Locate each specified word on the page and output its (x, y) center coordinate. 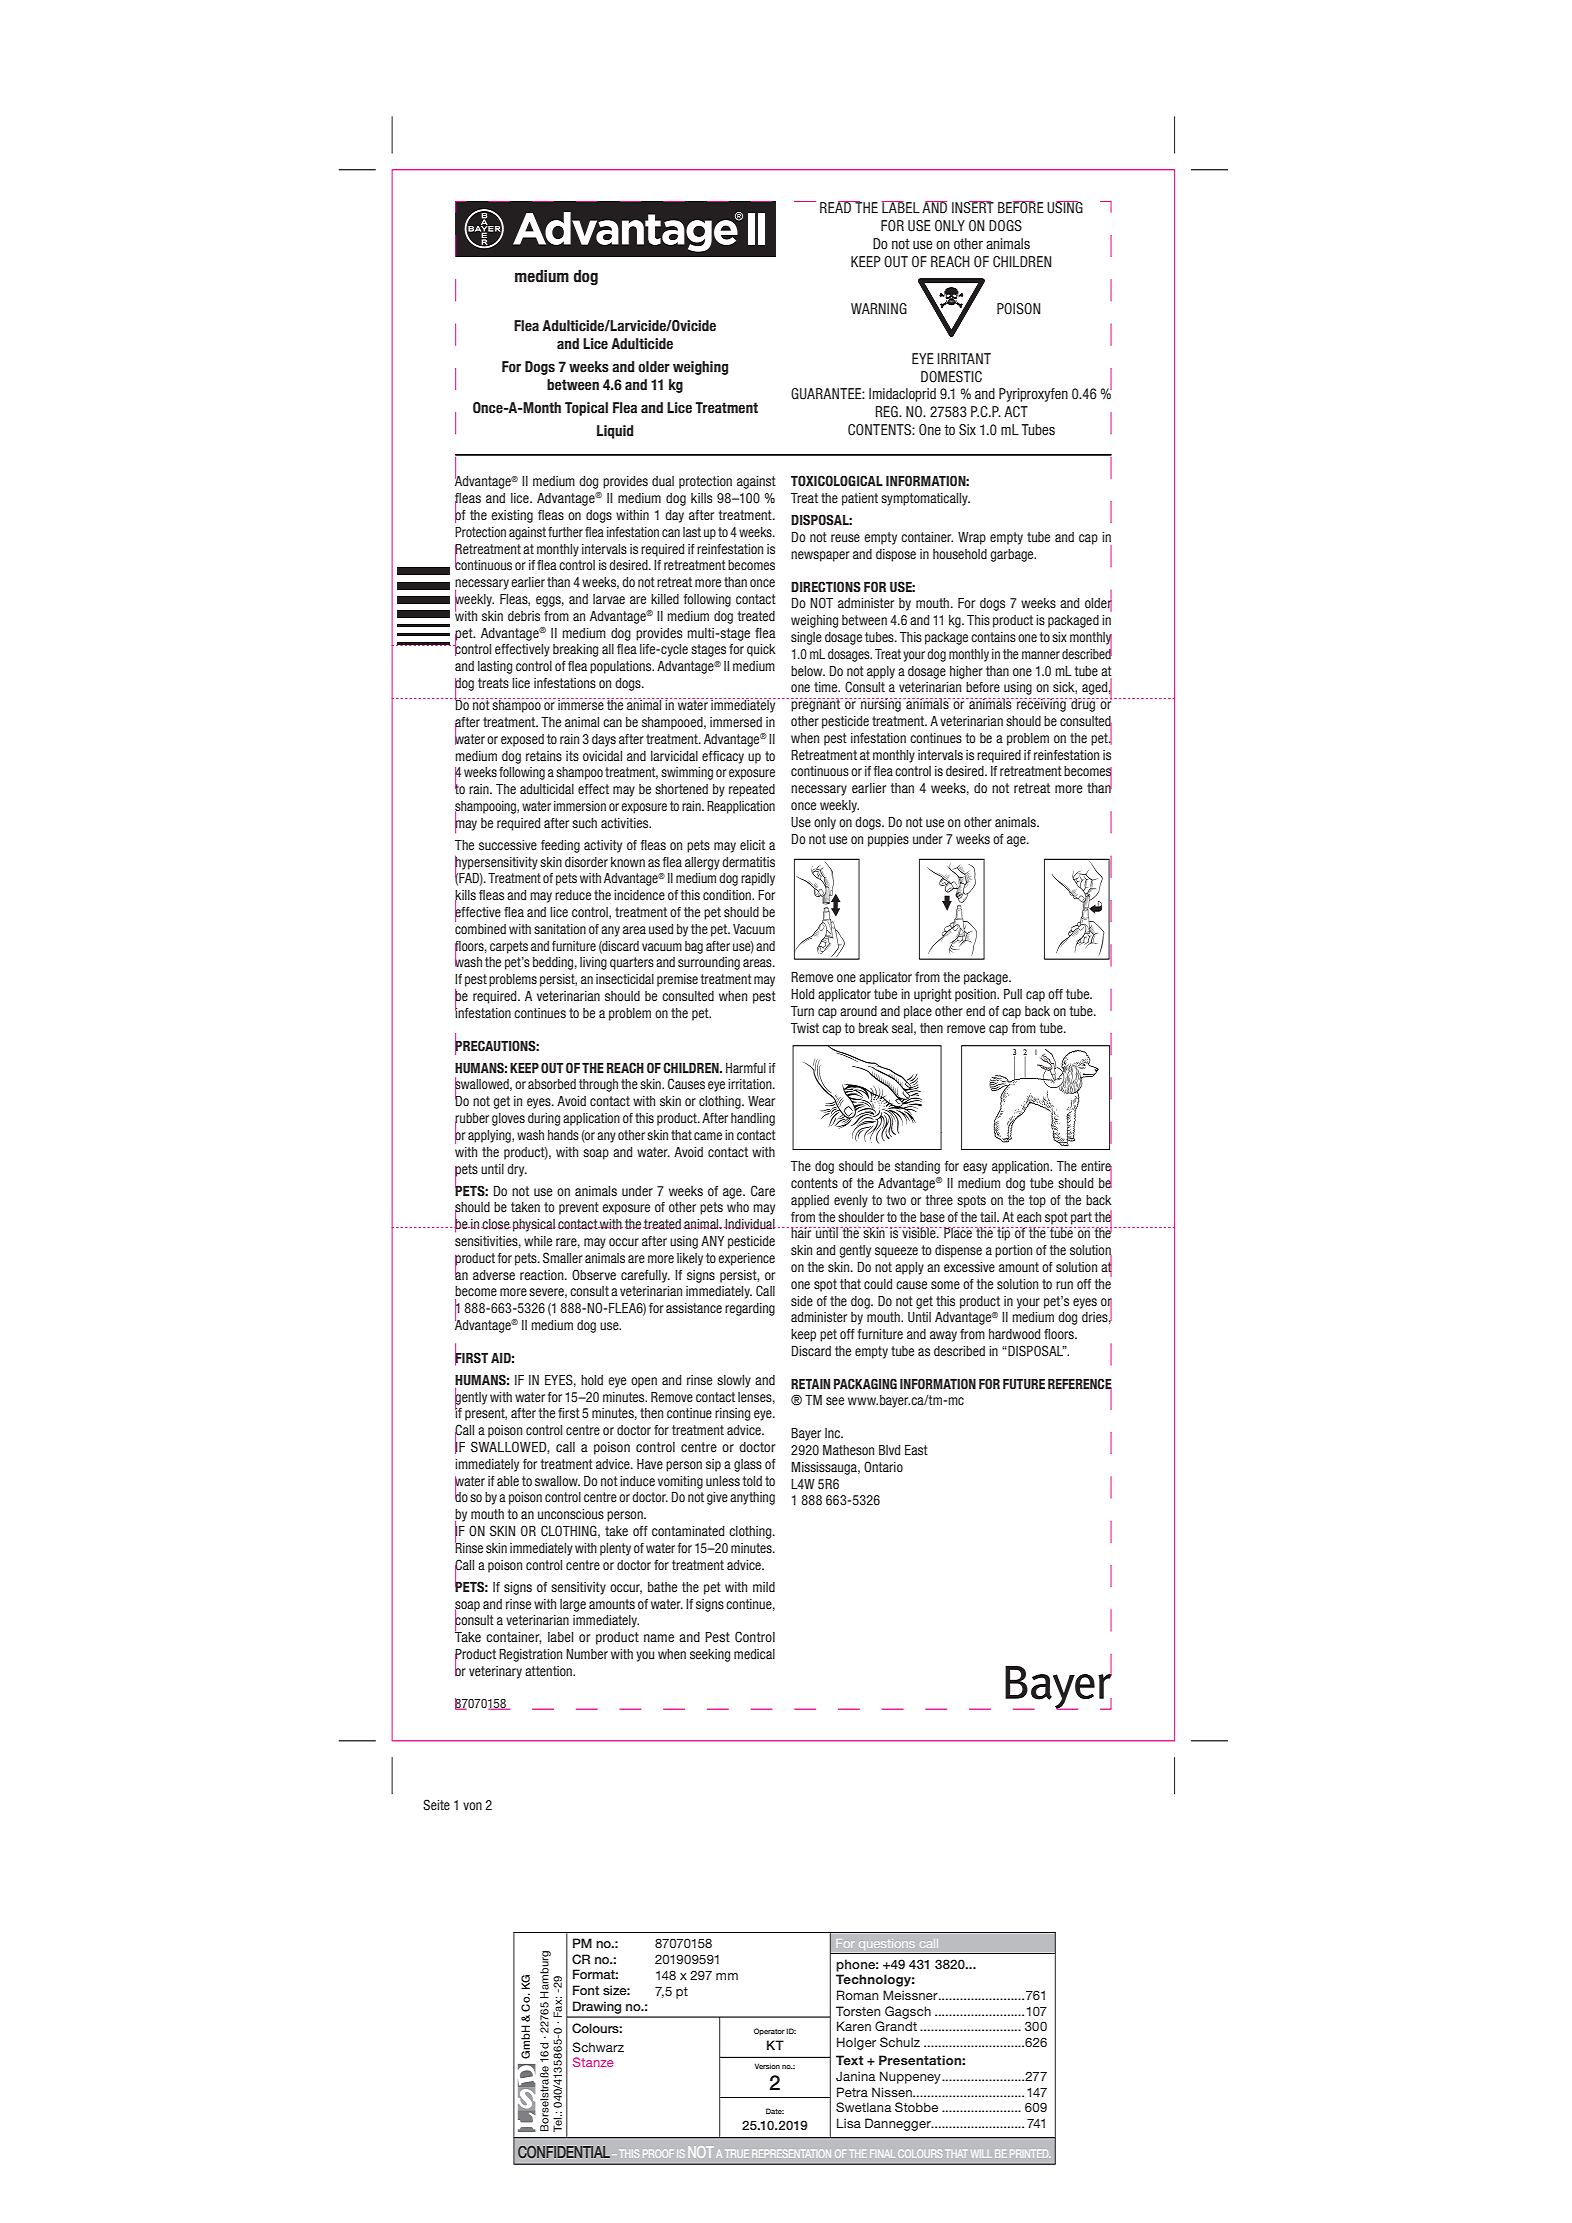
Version (767, 2066)
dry (517, 1170)
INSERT (973, 207)
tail (989, 1217)
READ (837, 207)
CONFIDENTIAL (564, 2152)
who (738, 1207)
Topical (586, 409)
